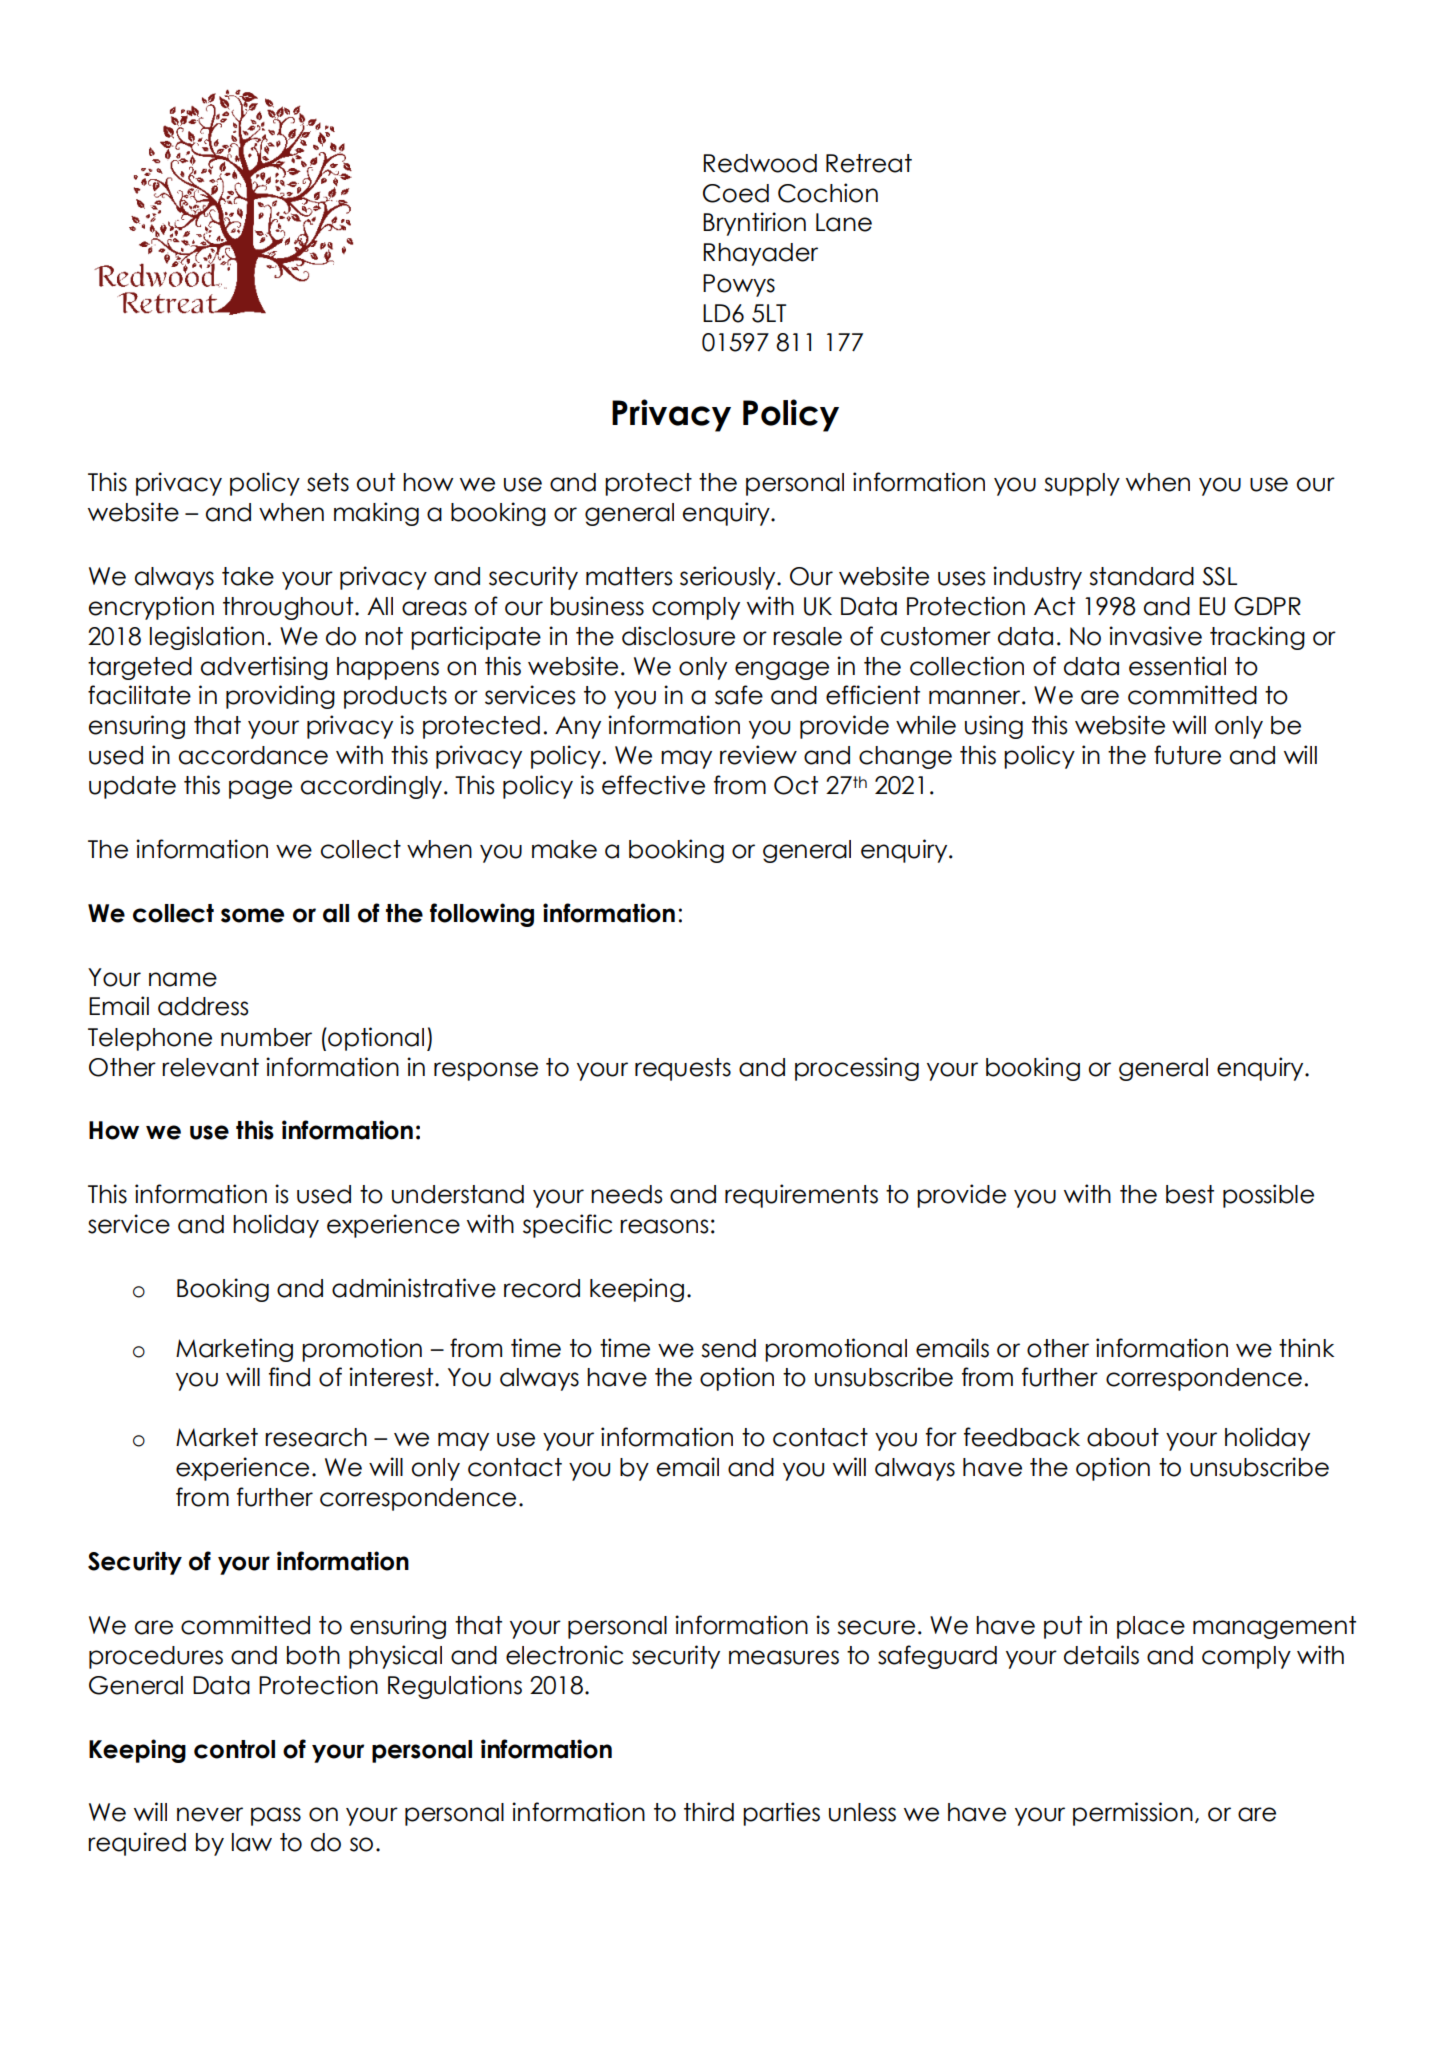  I want to click on future, so click(1187, 755).
